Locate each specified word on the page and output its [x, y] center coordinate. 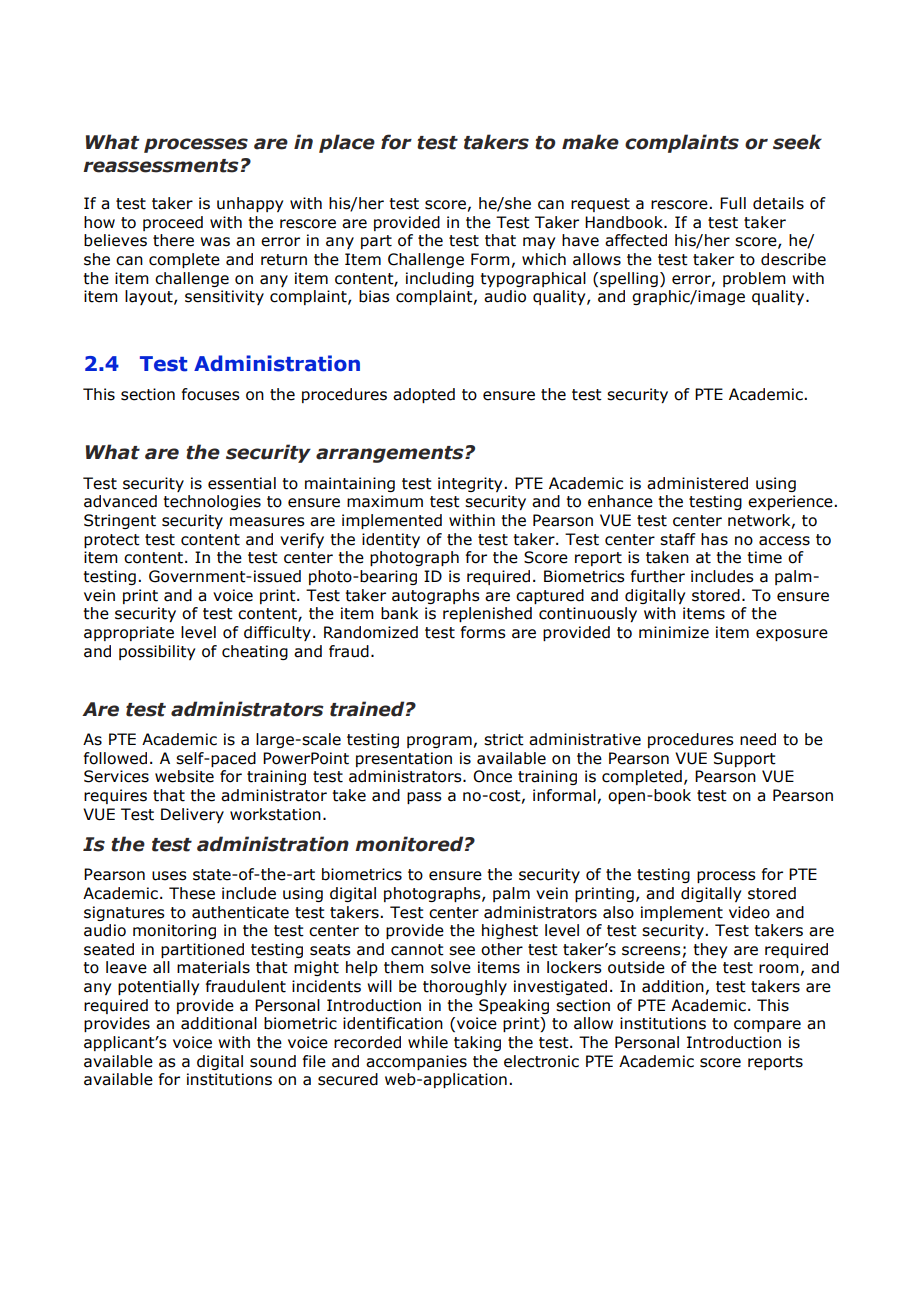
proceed [173, 223]
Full [733, 203]
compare [767, 1026]
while [428, 1042]
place [347, 143]
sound [273, 1061]
